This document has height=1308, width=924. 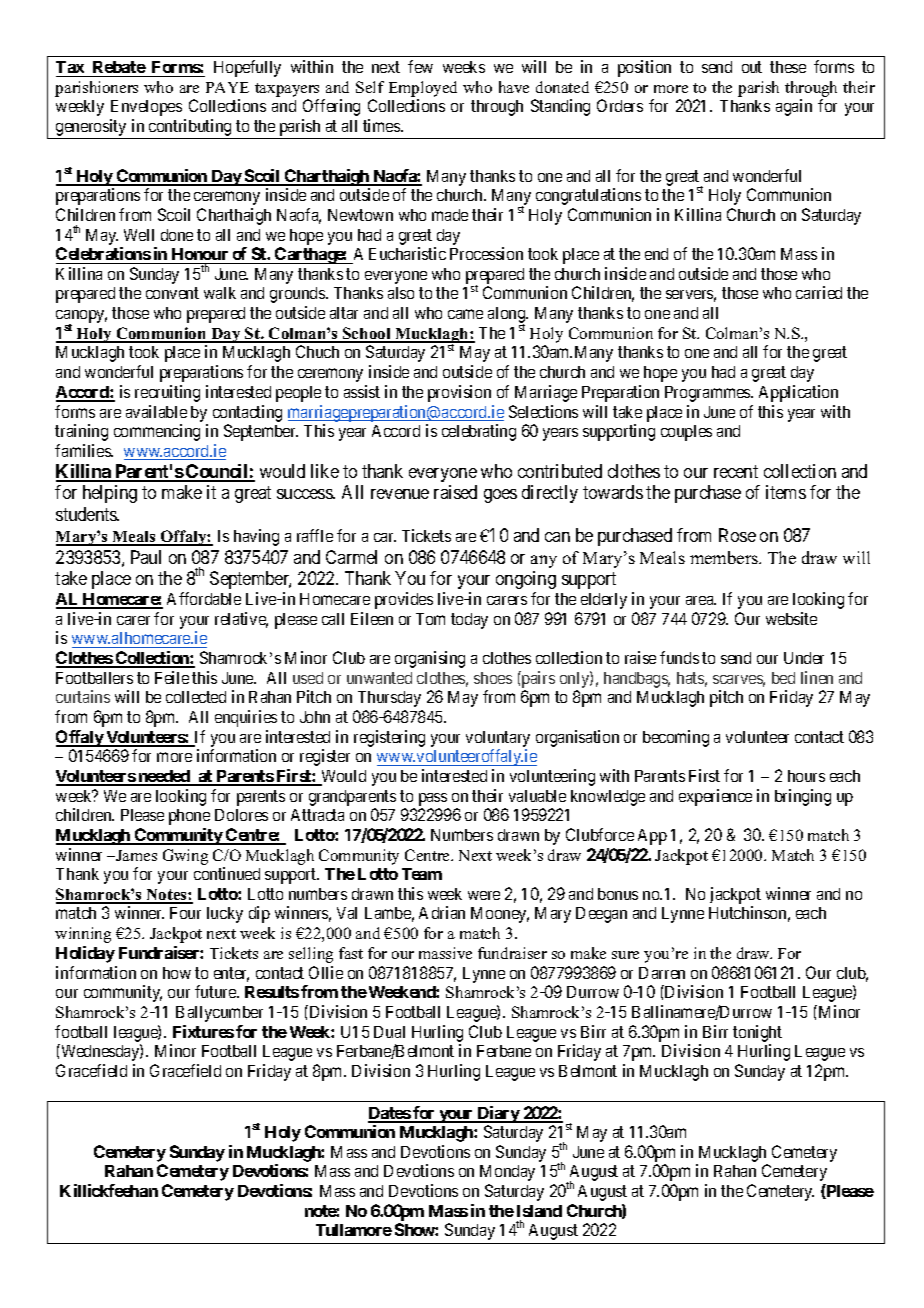 I want to click on Fixtures, so click(x=203, y=1031).
